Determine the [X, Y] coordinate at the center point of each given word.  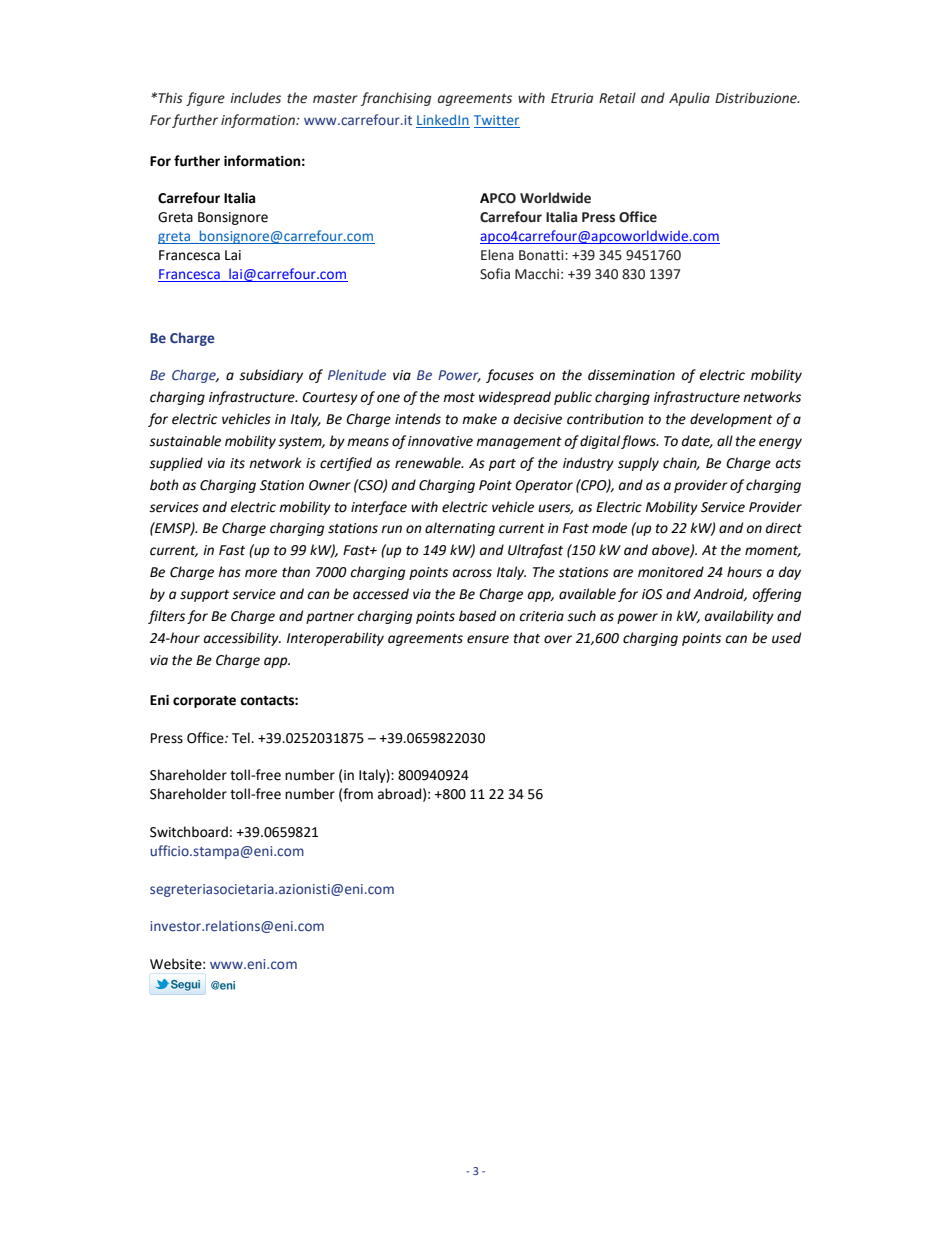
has [229, 572]
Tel [242, 738]
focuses [510, 376]
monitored [671, 572]
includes [255, 98]
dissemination [631, 375]
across [472, 573]
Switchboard [189, 832]
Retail [617, 98]
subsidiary [271, 376]
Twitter [497, 121]
